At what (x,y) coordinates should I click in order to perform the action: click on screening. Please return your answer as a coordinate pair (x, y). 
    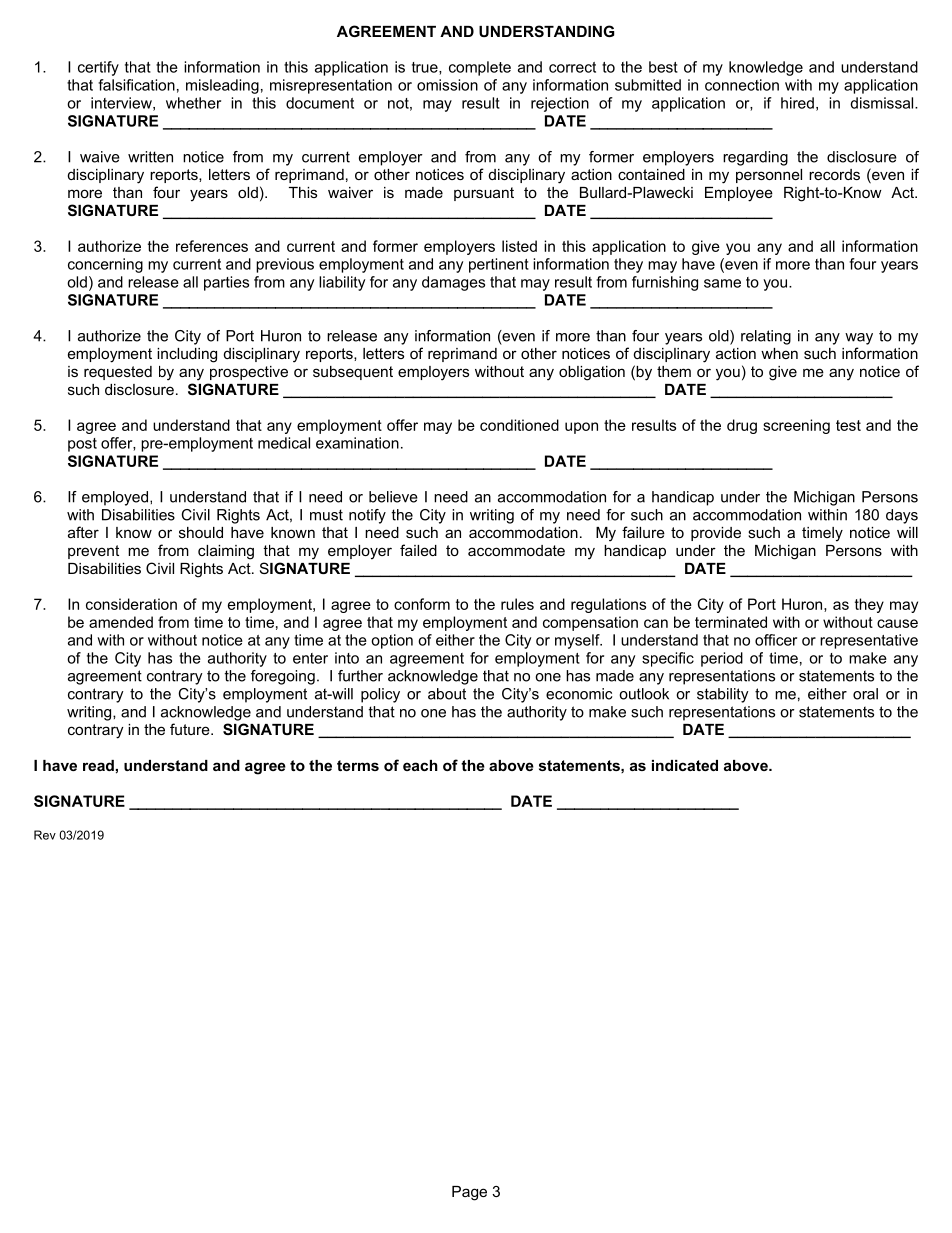
    Looking at the image, I should click on (796, 426).
